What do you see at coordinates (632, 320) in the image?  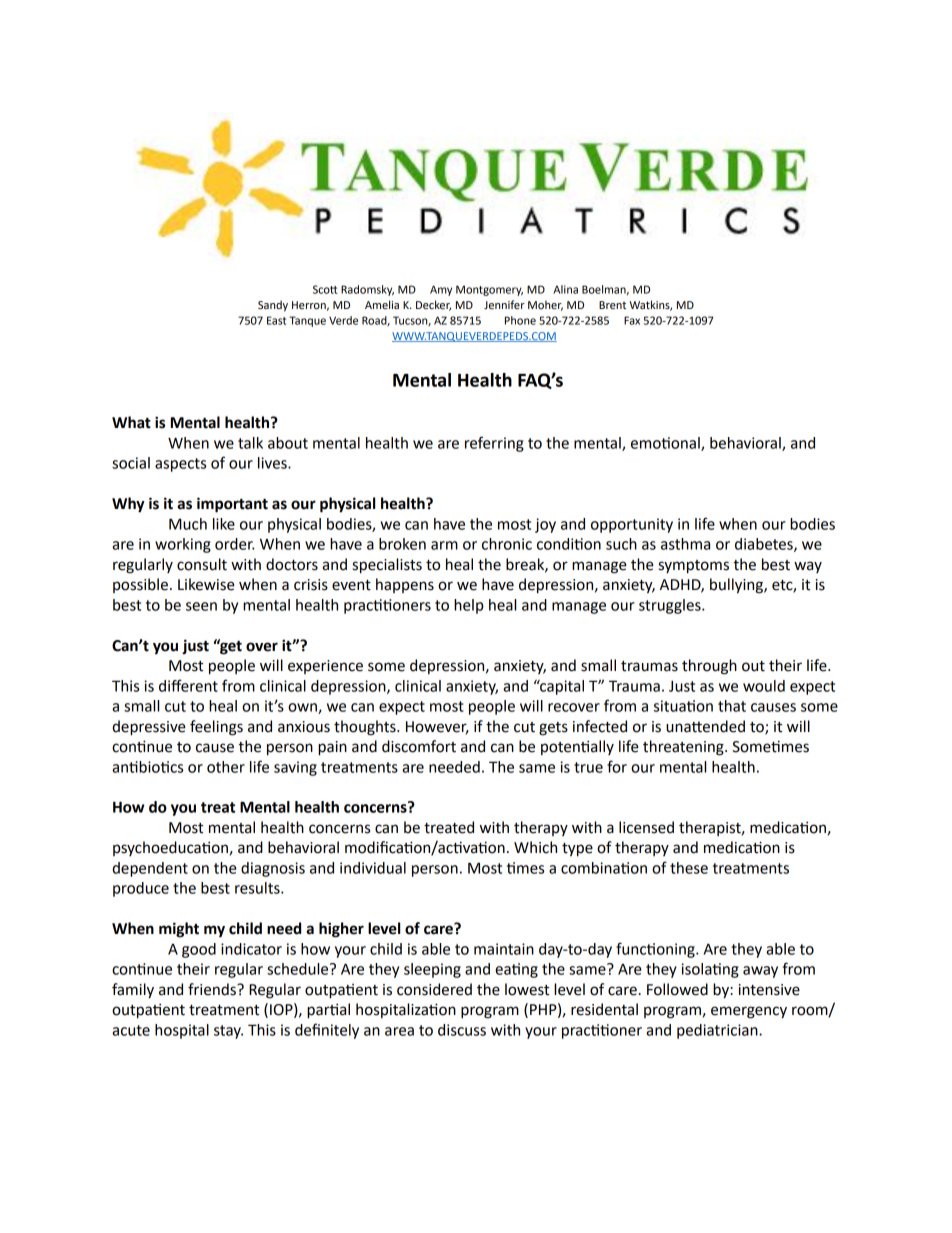 I see `Fax` at bounding box center [632, 320].
